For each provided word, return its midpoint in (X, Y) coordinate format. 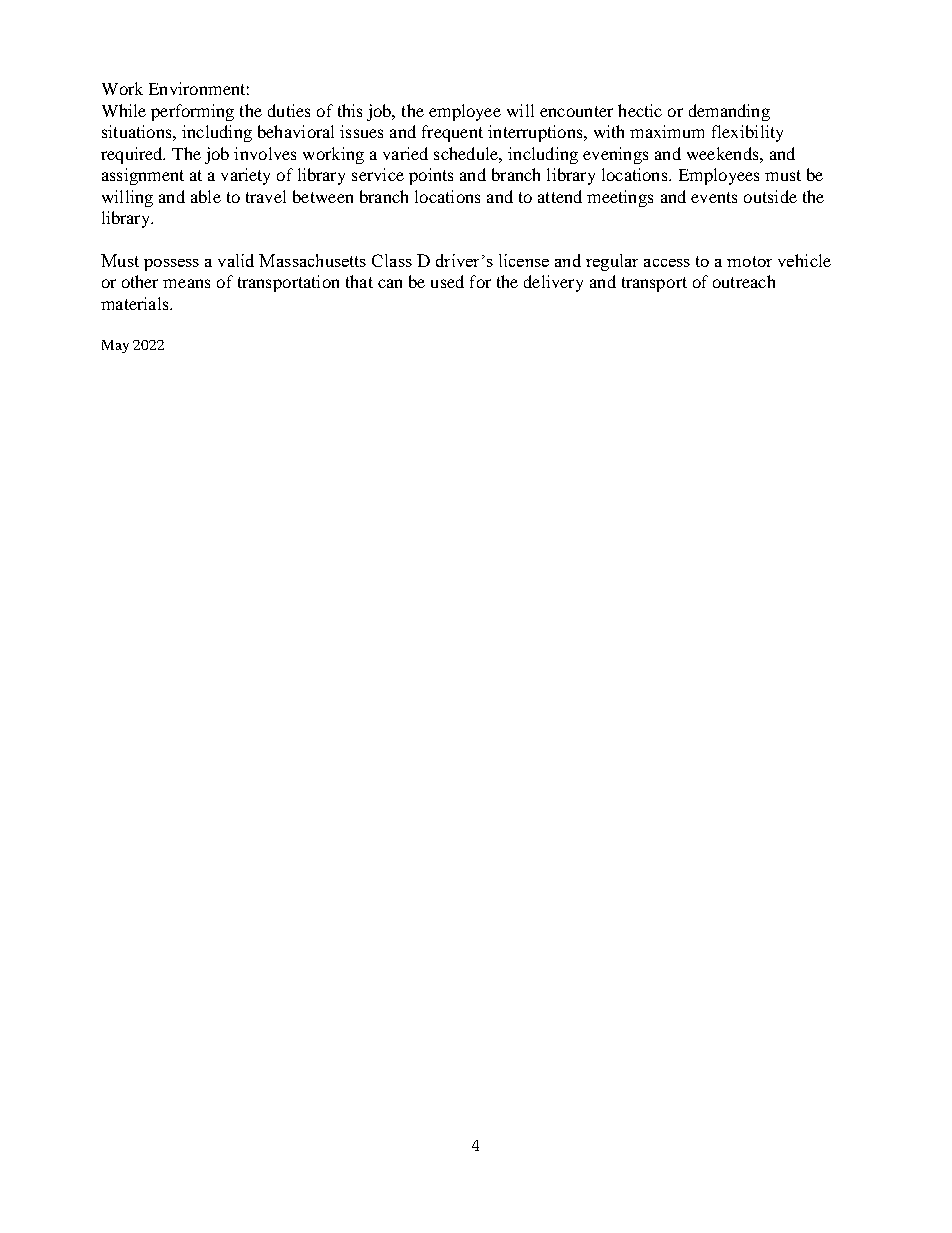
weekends (724, 153)
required (133, 155)
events (714, 197)
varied (405, 153)
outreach (744, 281)
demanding (729, 112)
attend (560, 196)
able (206, 196)
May (115, 346)
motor (749, 261)
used (447, 281)
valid (236, 260)
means (186, 283)
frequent (452, 133)
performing (192, 112)
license (524, 260)
